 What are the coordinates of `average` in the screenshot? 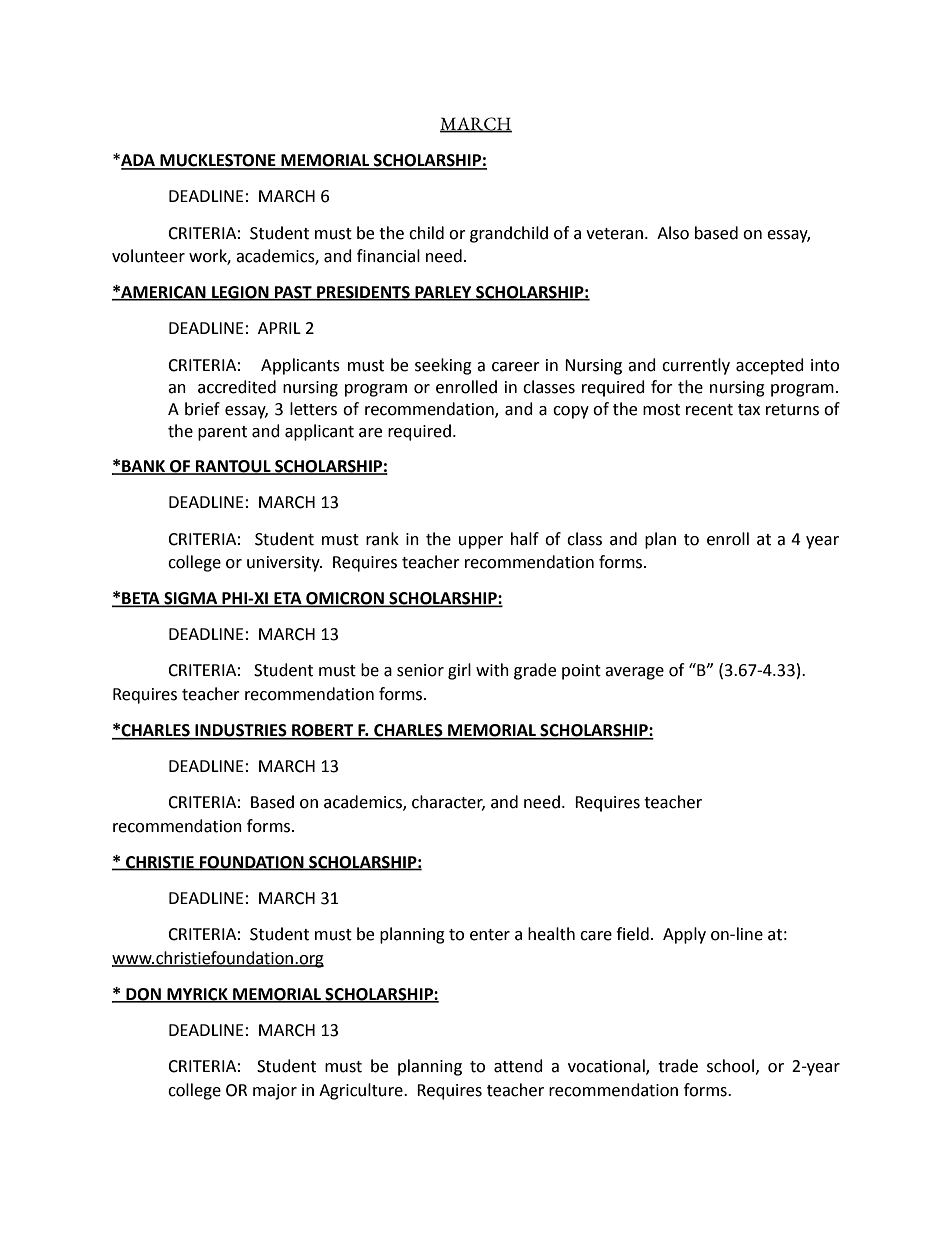 It's located at (634, 673).
